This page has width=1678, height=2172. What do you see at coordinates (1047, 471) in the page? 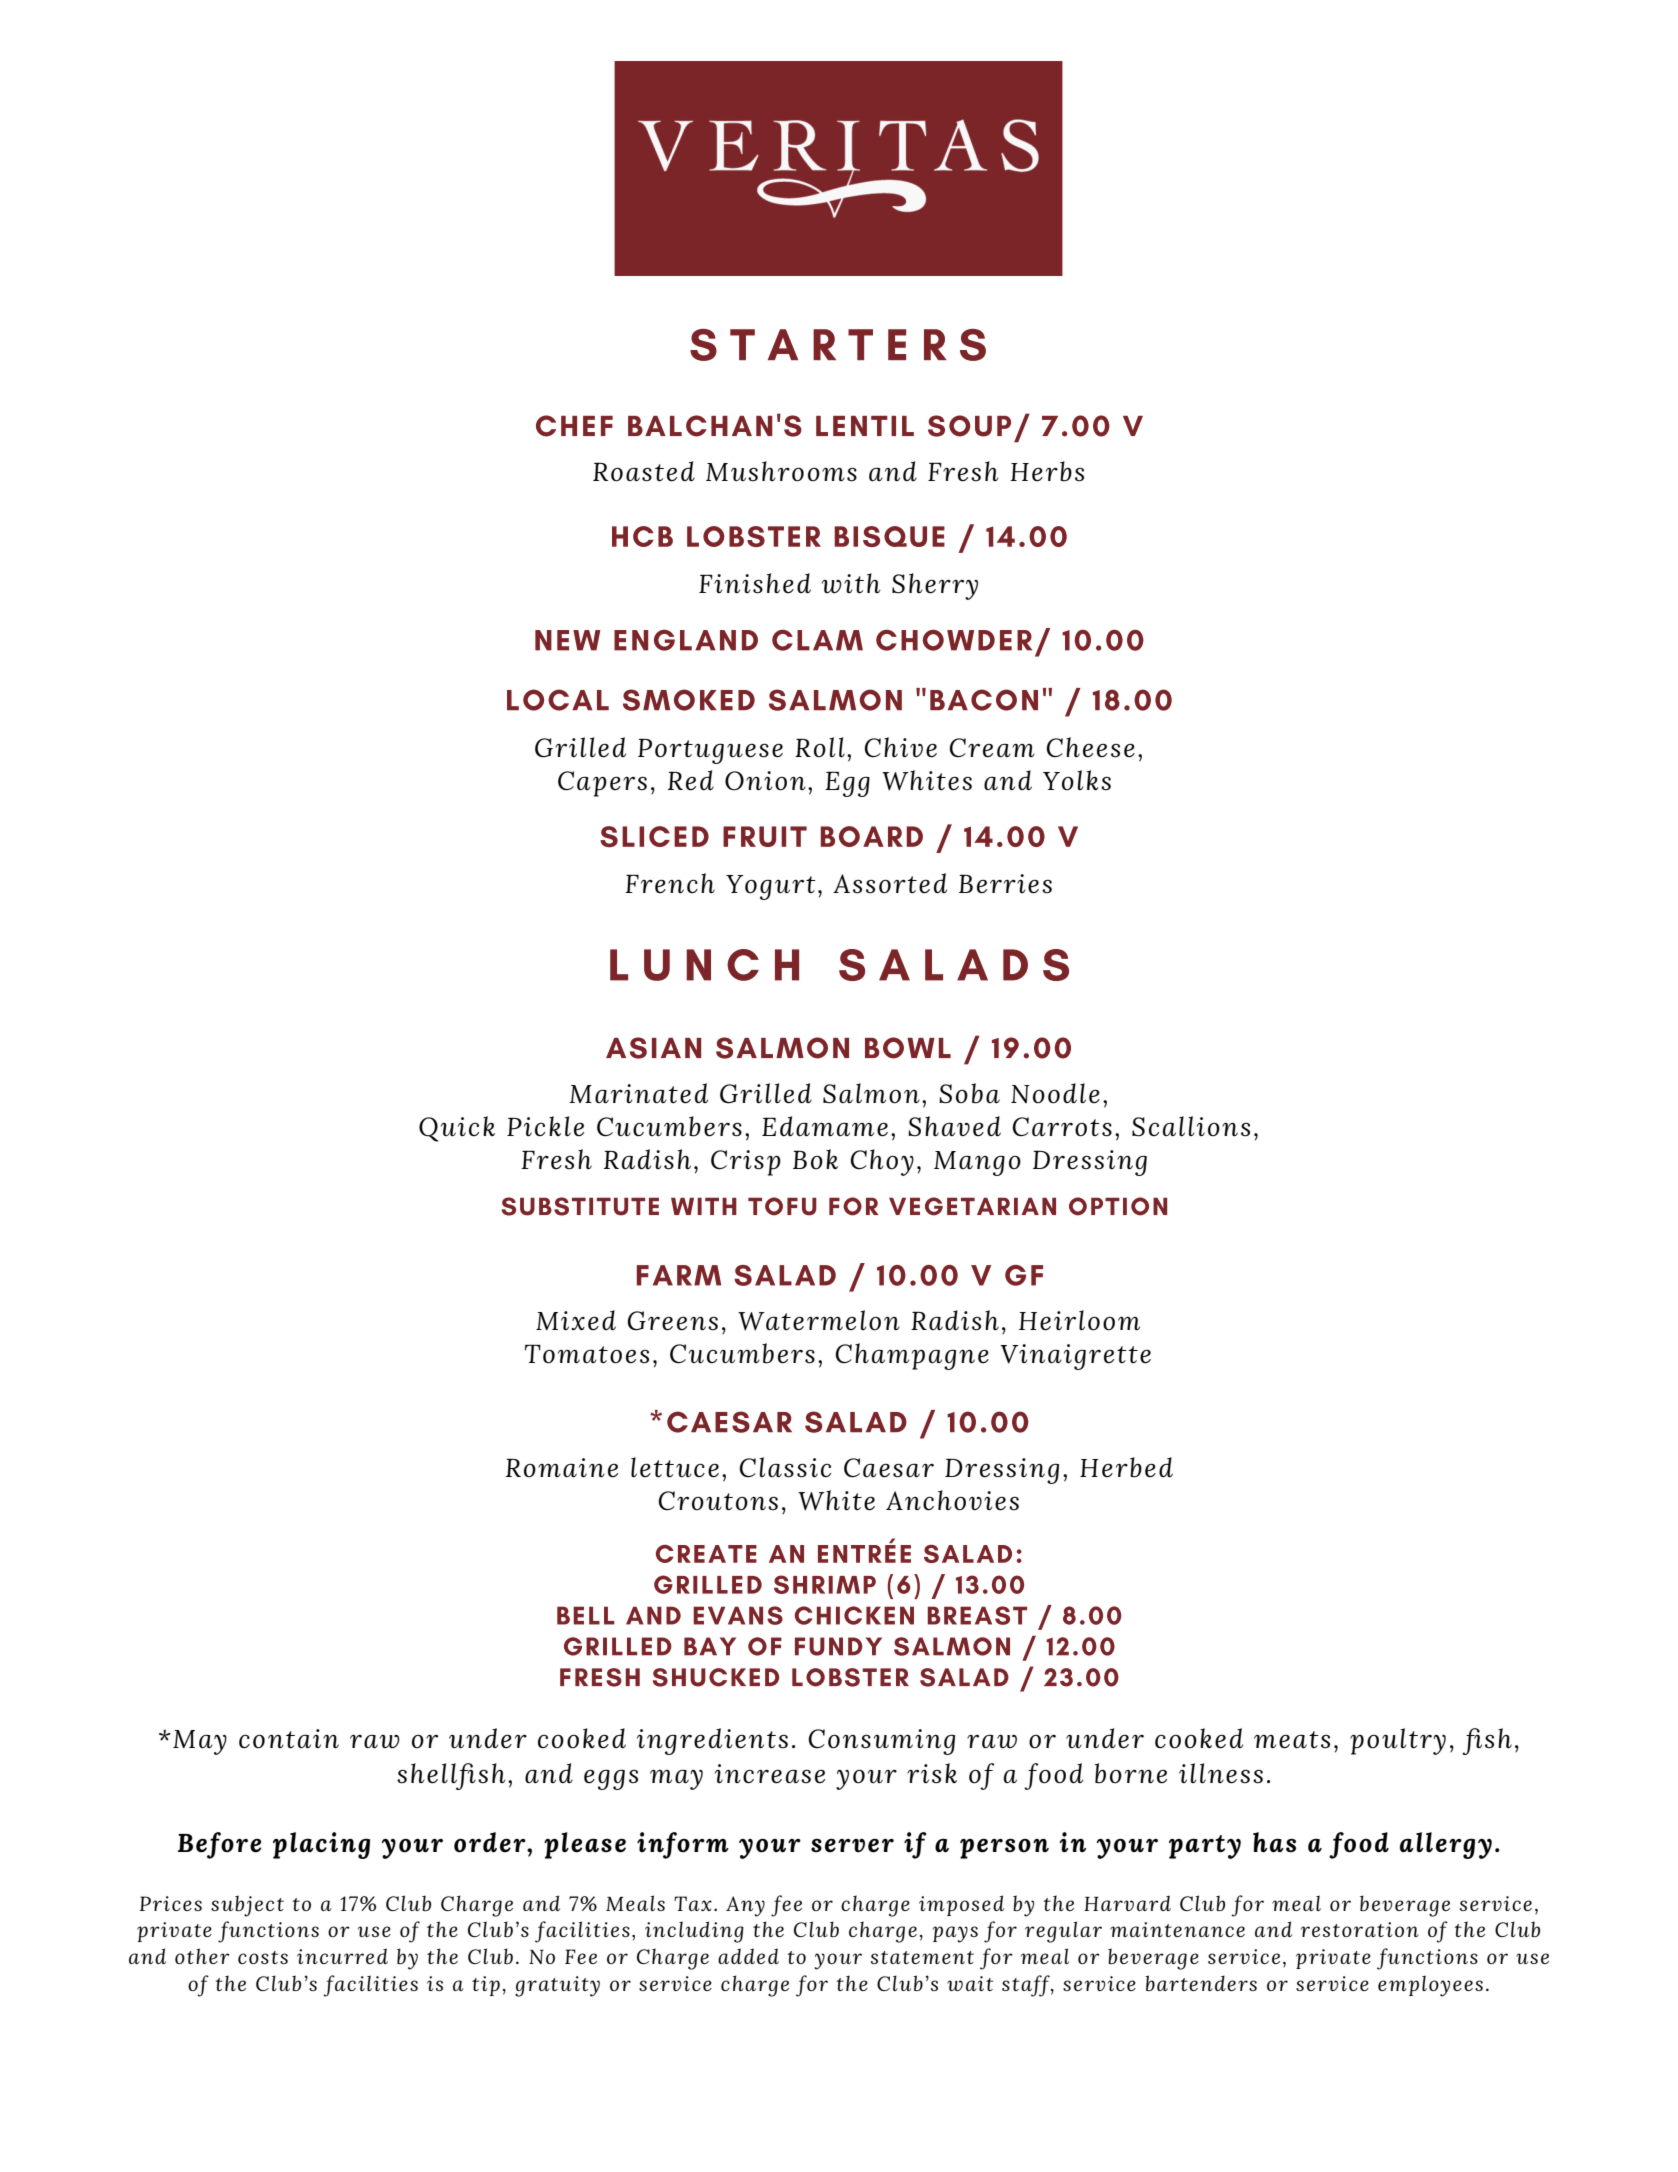
I see `Herbs` at bounding box center [1047, 471].
